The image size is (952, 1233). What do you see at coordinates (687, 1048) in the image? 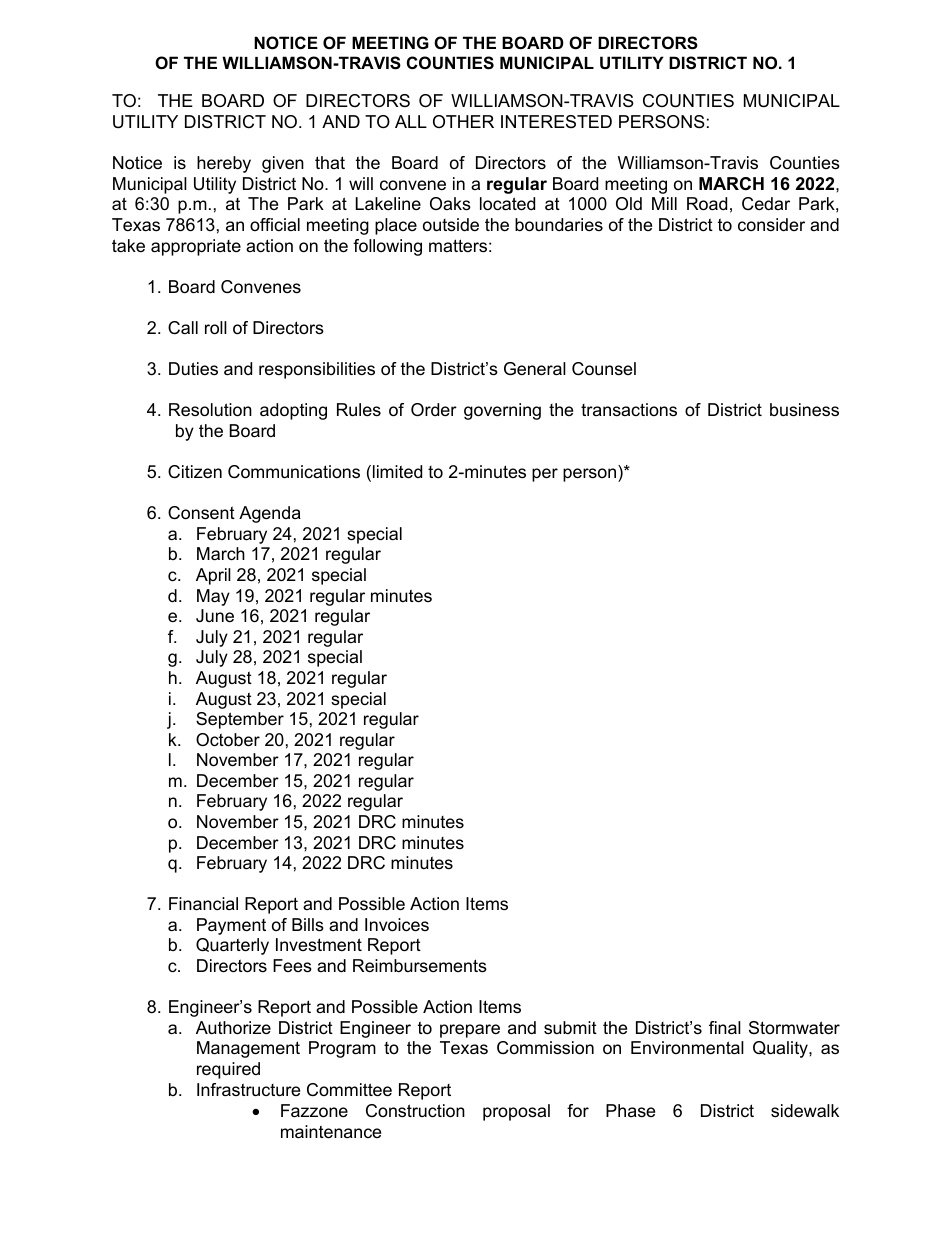
I see `Environmental` at bounding box center [687, 1048].
